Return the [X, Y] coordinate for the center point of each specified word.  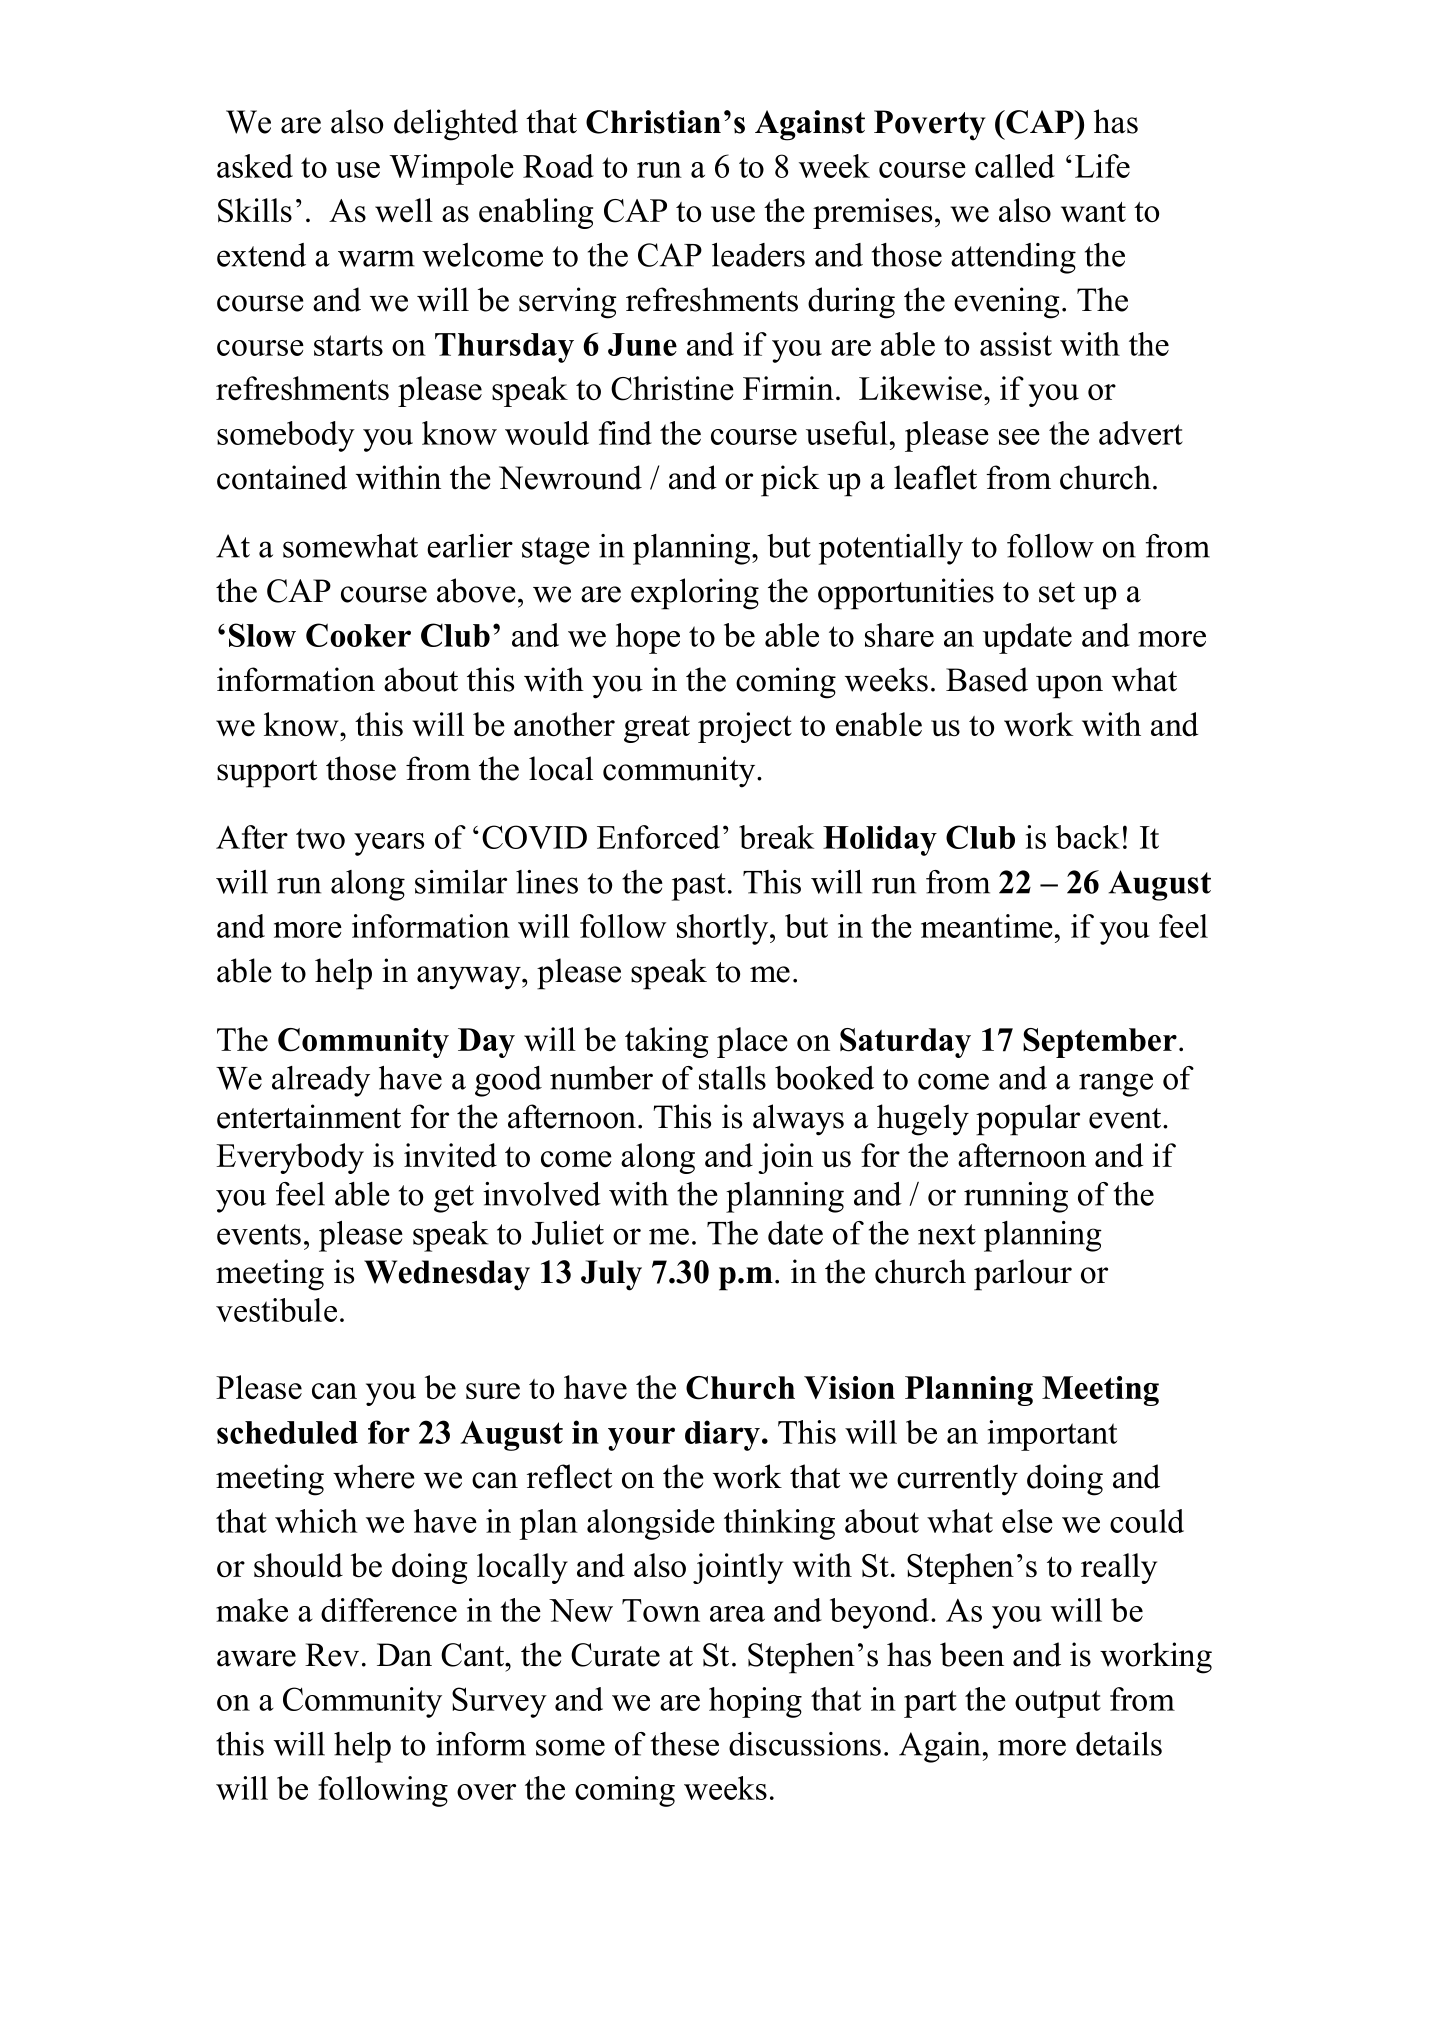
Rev [332, 1655]
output [1058, 1704]
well [404, 210]
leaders [758, 255]
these [685, 1744]
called [1015, 166]
